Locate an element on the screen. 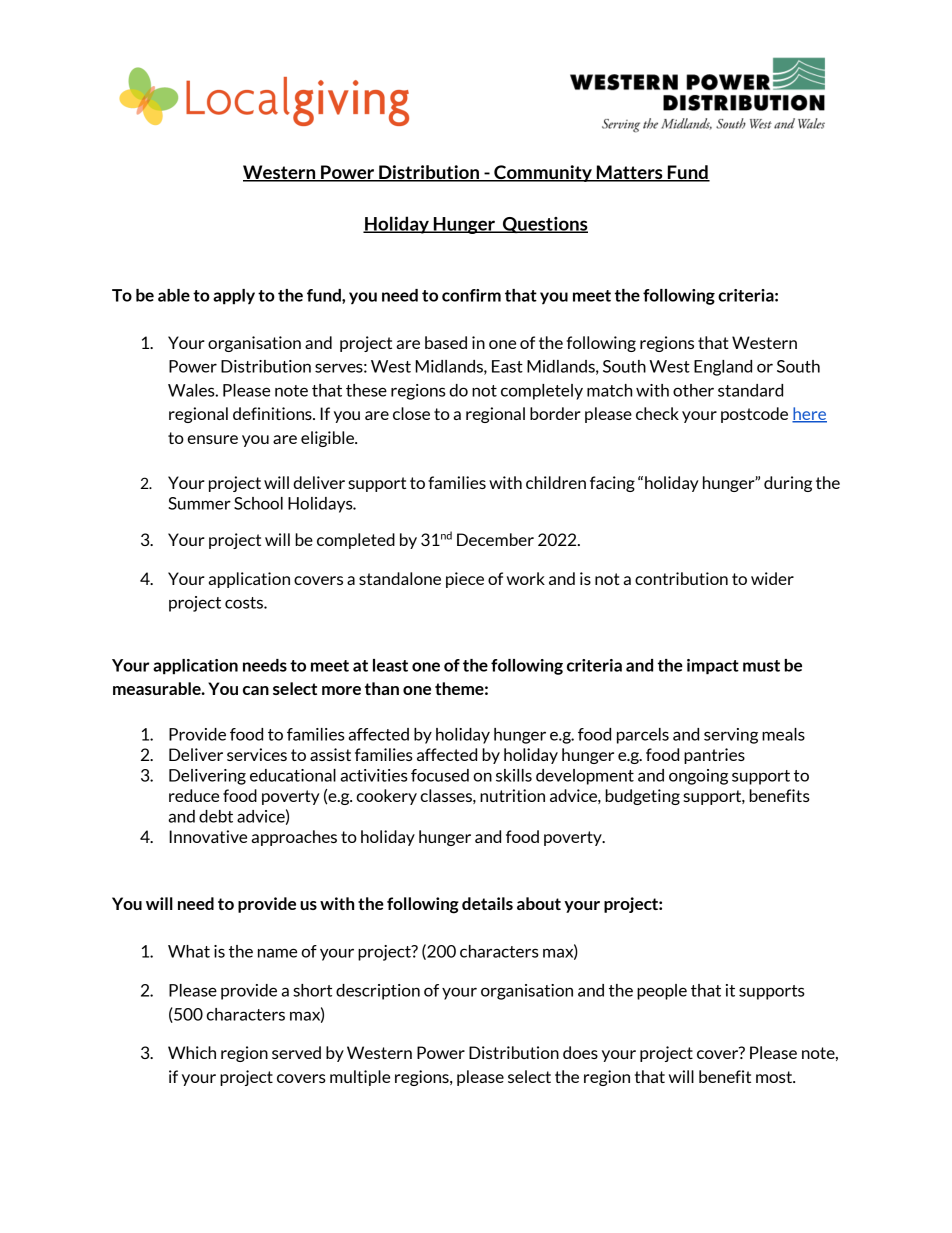  nutrition is located at coordinates (512, 795).
